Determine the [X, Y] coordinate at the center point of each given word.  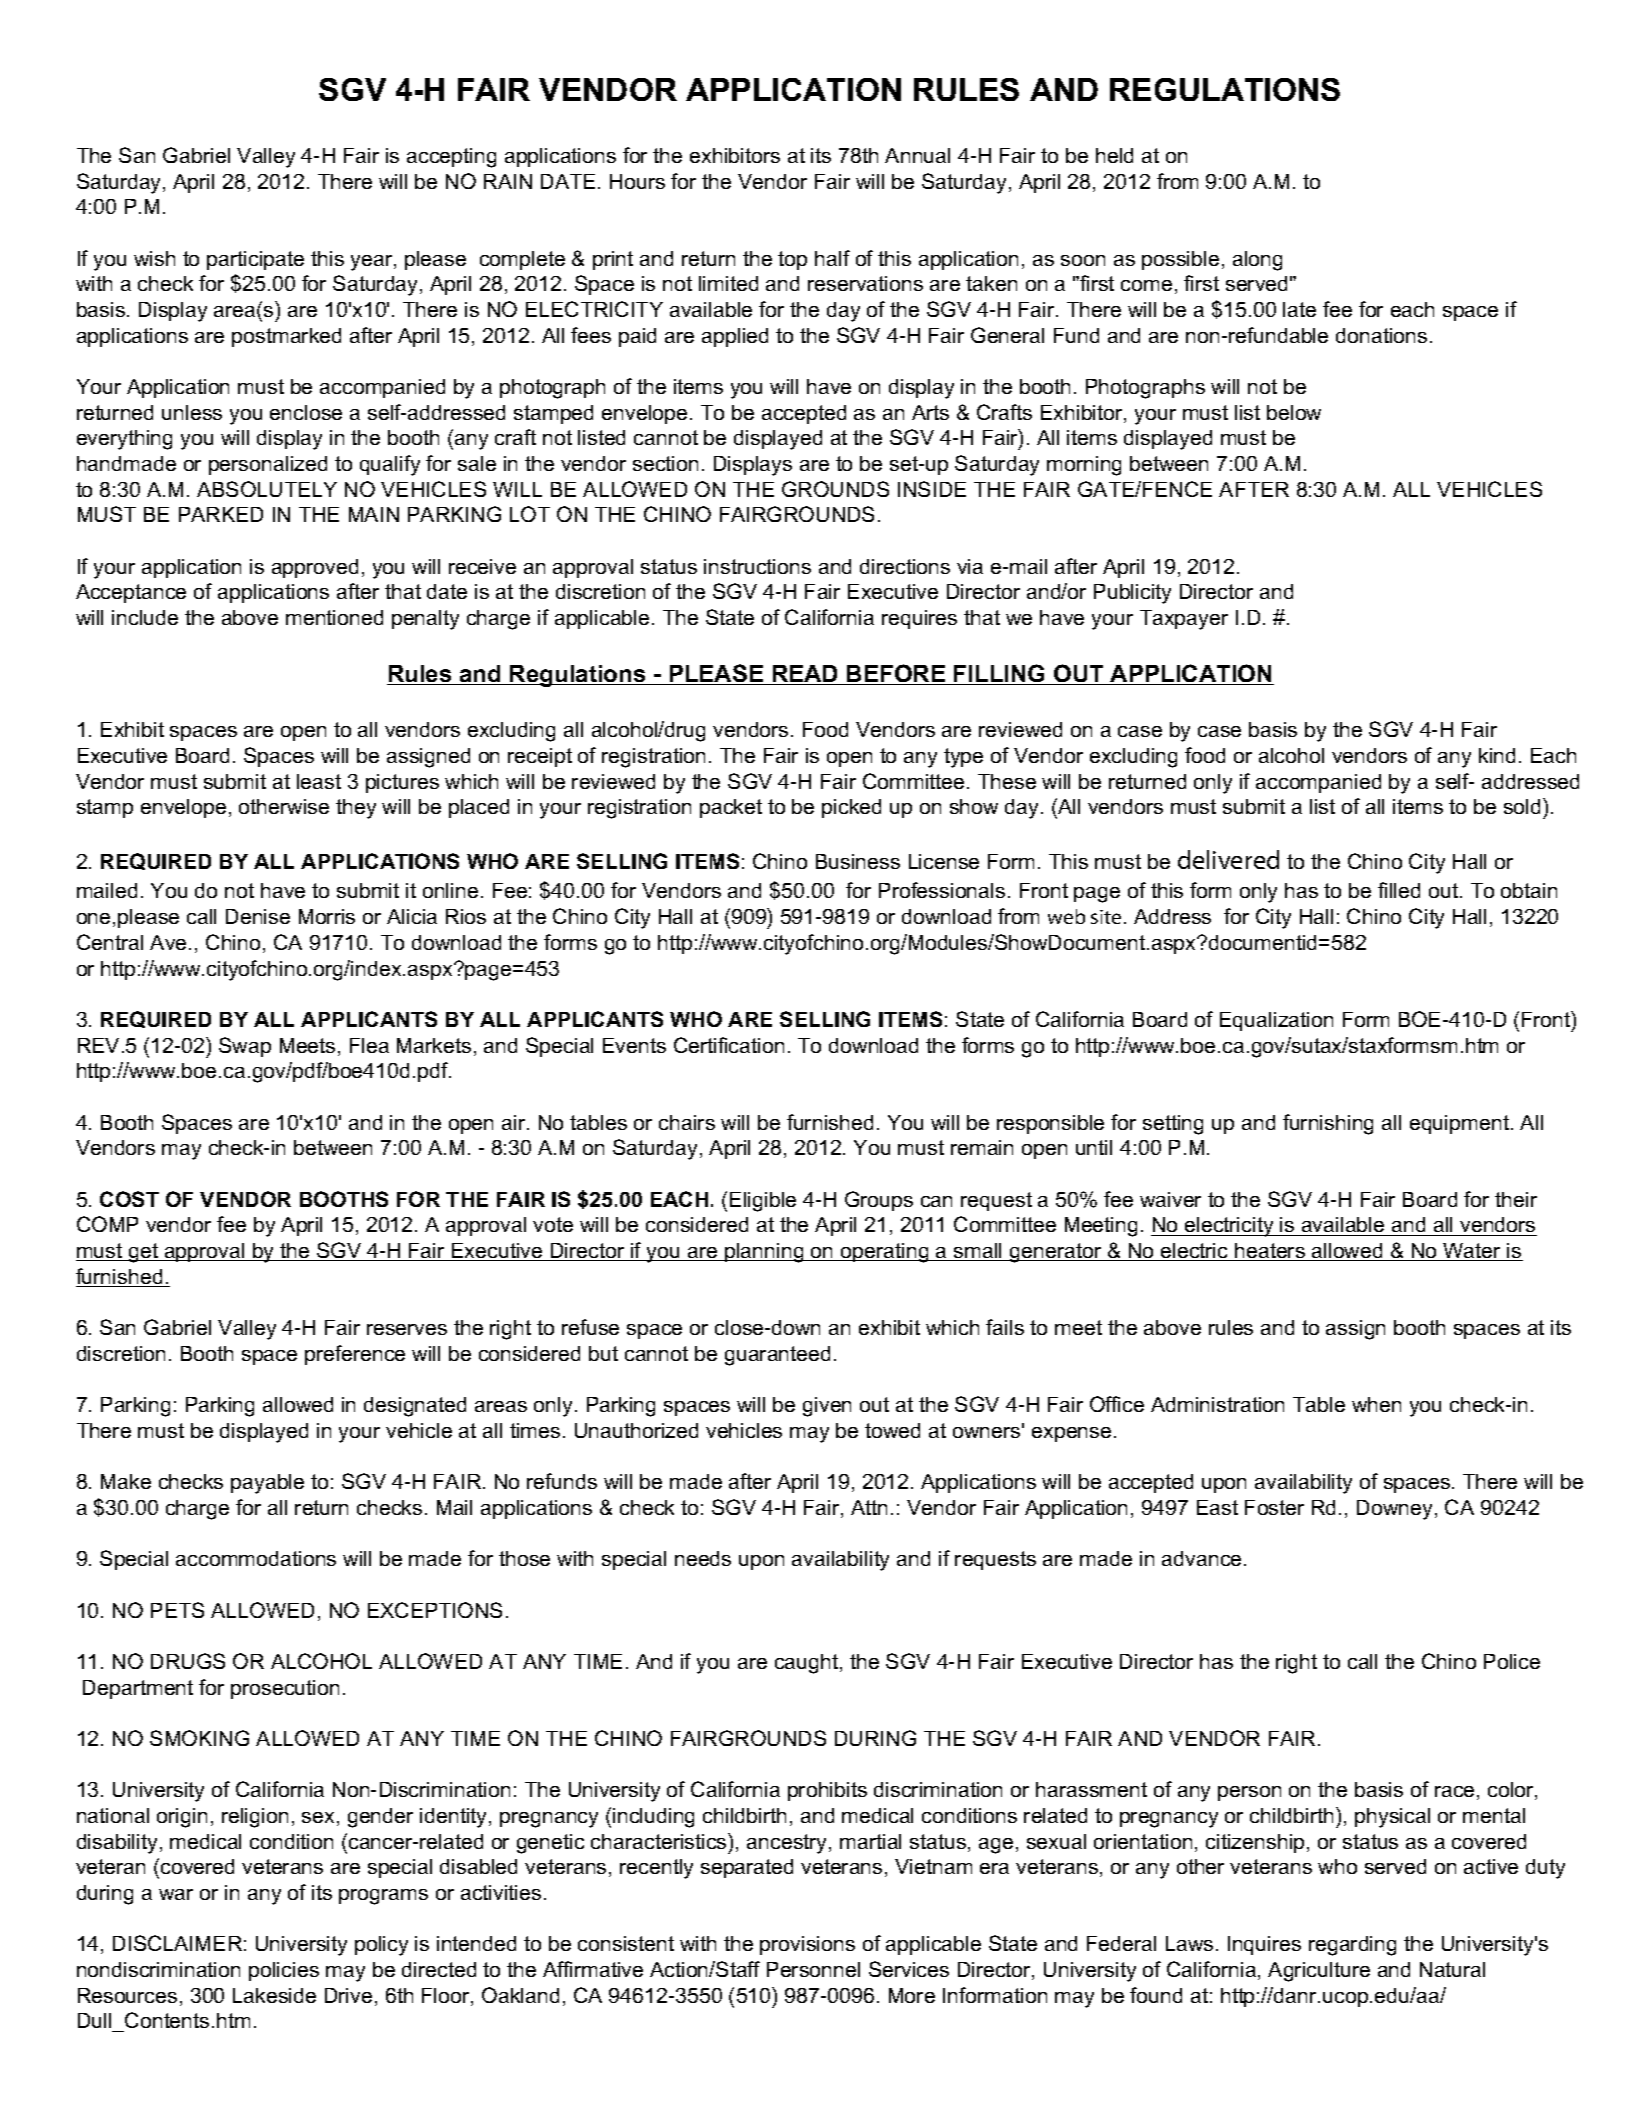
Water [1472, 1252]
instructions [757, 566]
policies [284, 1971]
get [143, 1253]
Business [858, 861]
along [1257, 261]
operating [885, 1253]
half [832, 258]
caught [808, 1664]
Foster [1274, 1507]
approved [315, 568]
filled [1399, 890]
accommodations [256, 1558]
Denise [258, 916]
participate [255, 260]
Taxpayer [1184, 620]
